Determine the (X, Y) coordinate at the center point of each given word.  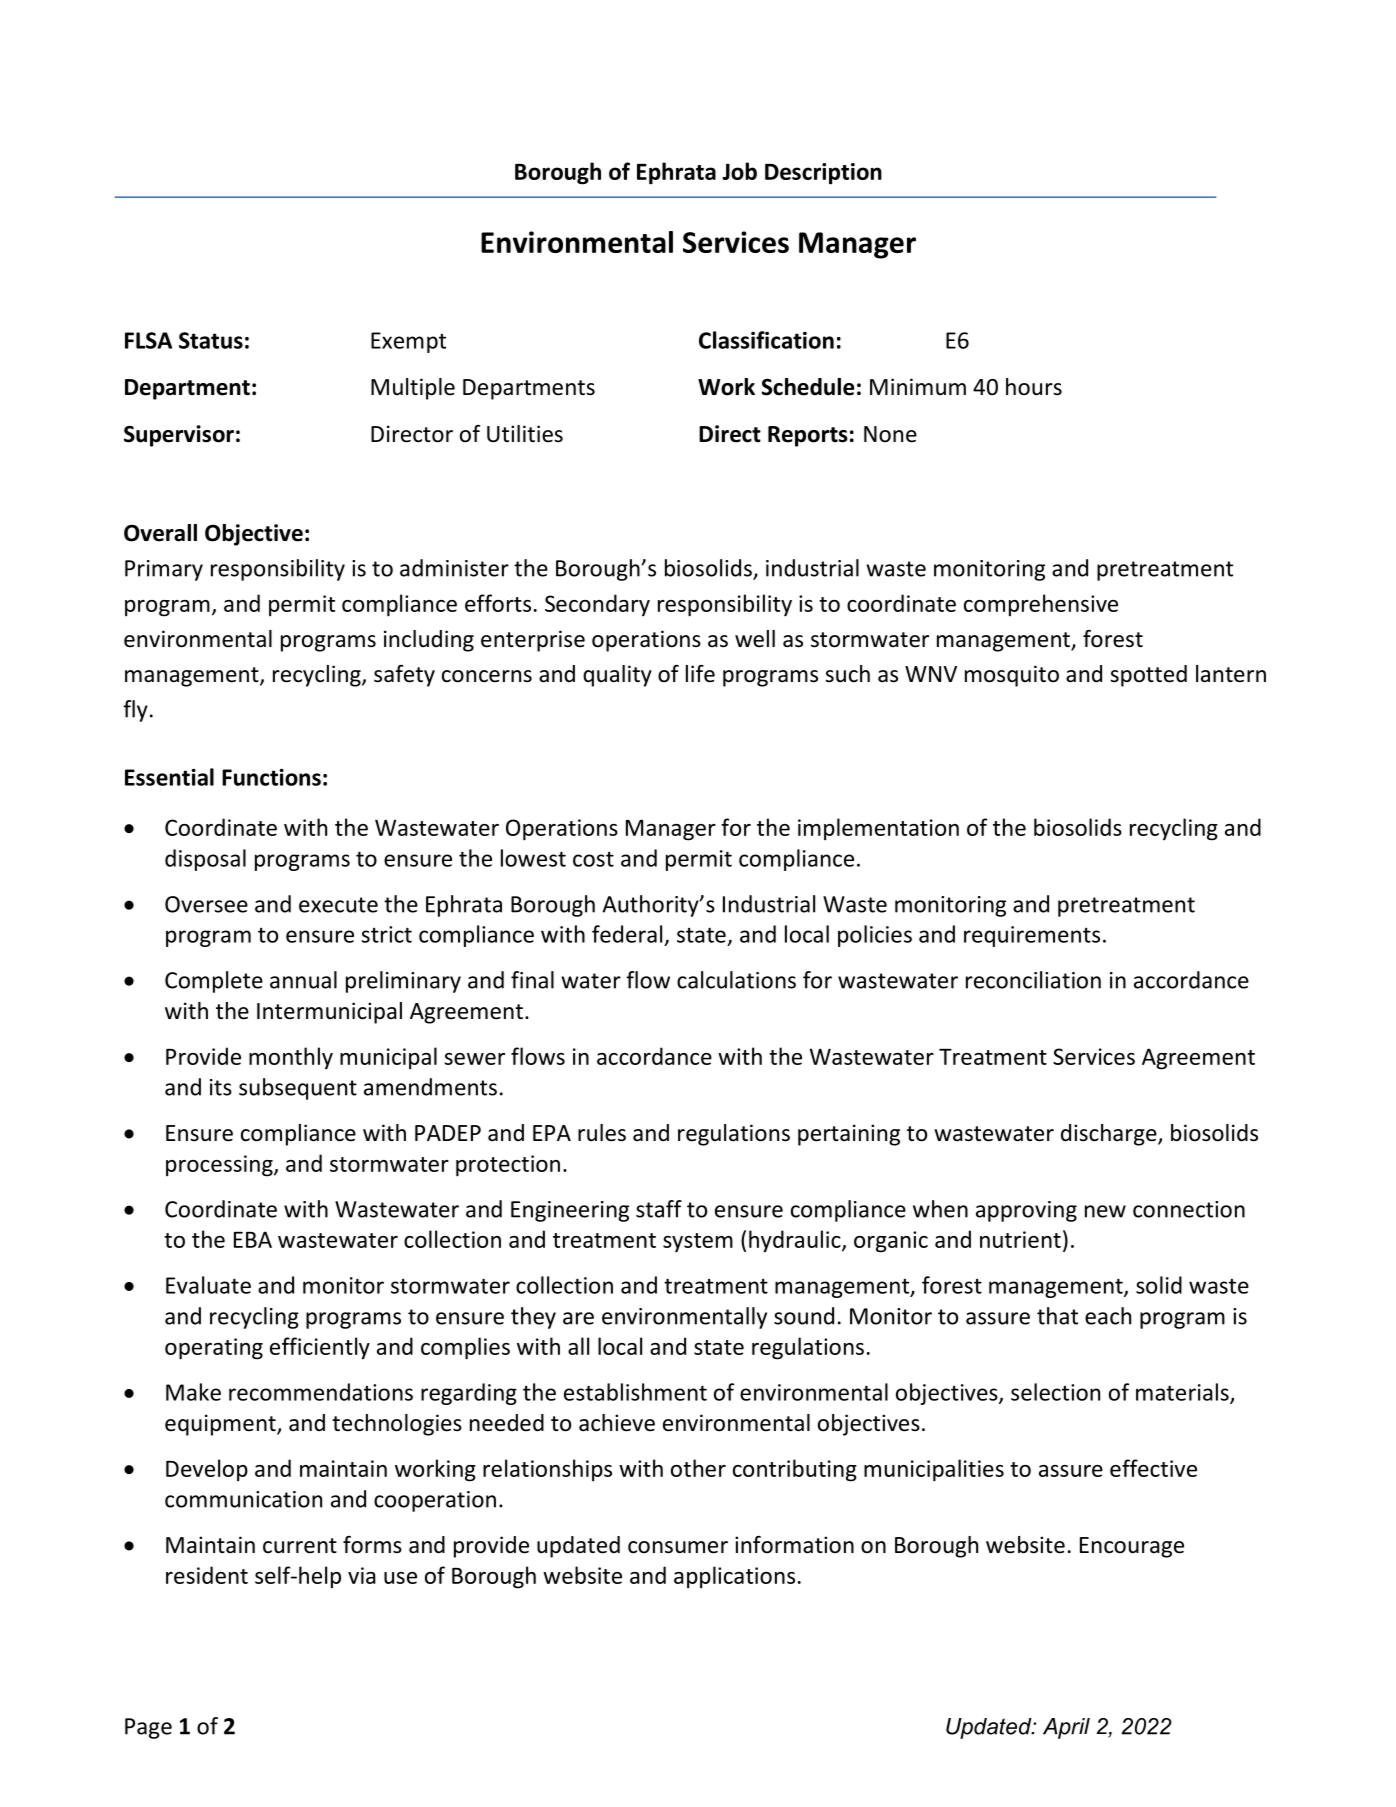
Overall (160, 533)
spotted (1148, 676)
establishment (635, 1392)
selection (1055, 1392)
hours (1034, 387)
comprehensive (1041, 605)
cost (593, 859)
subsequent (298, 1089)
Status (211, 340)
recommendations (321, 1392)
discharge (1110, 1135)
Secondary (597, 605)
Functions (271, 777)
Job (739, 171)
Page (148, 1728)
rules (602, 1133)
